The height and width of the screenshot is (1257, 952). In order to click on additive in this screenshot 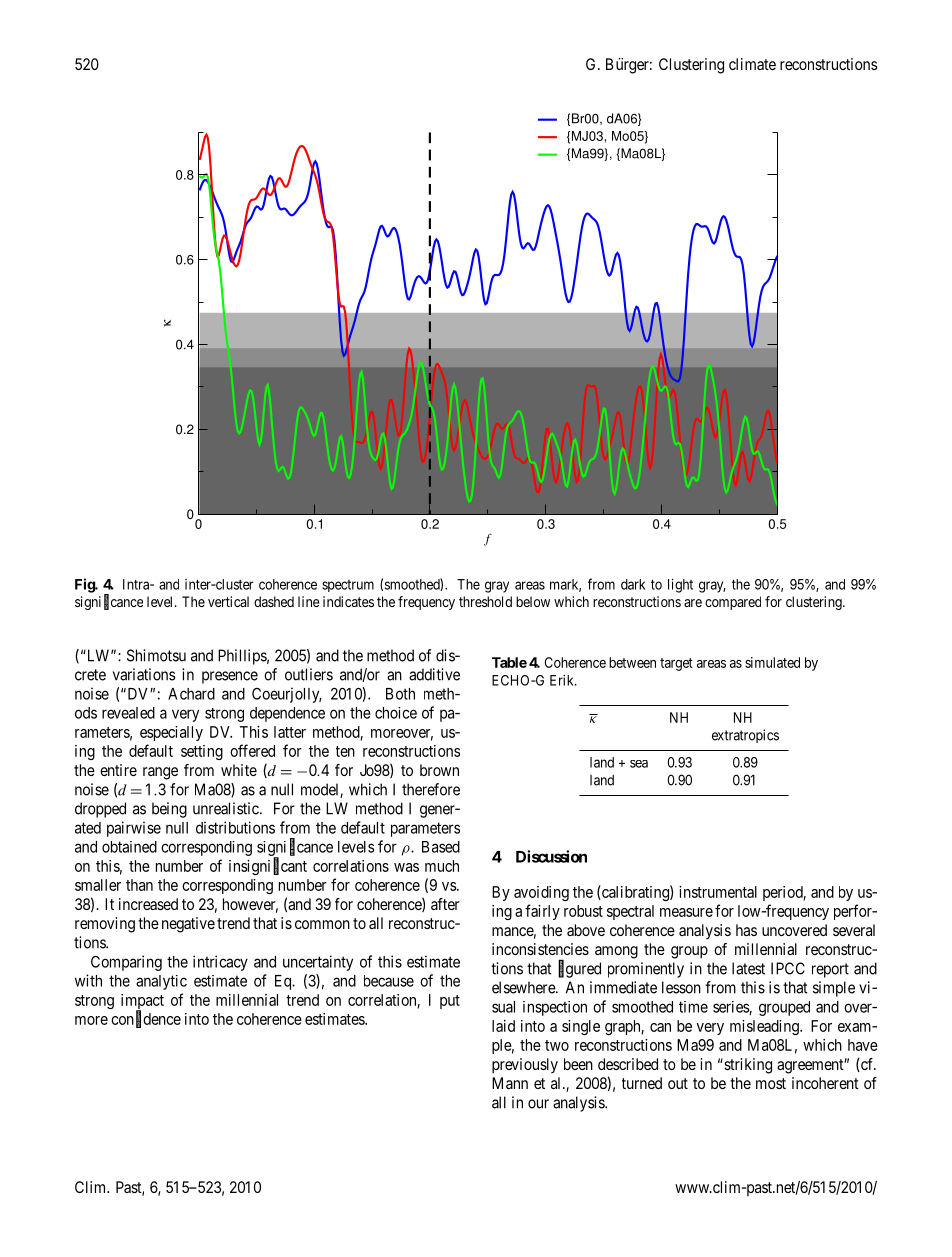, I will do `click(434, 674)`.
